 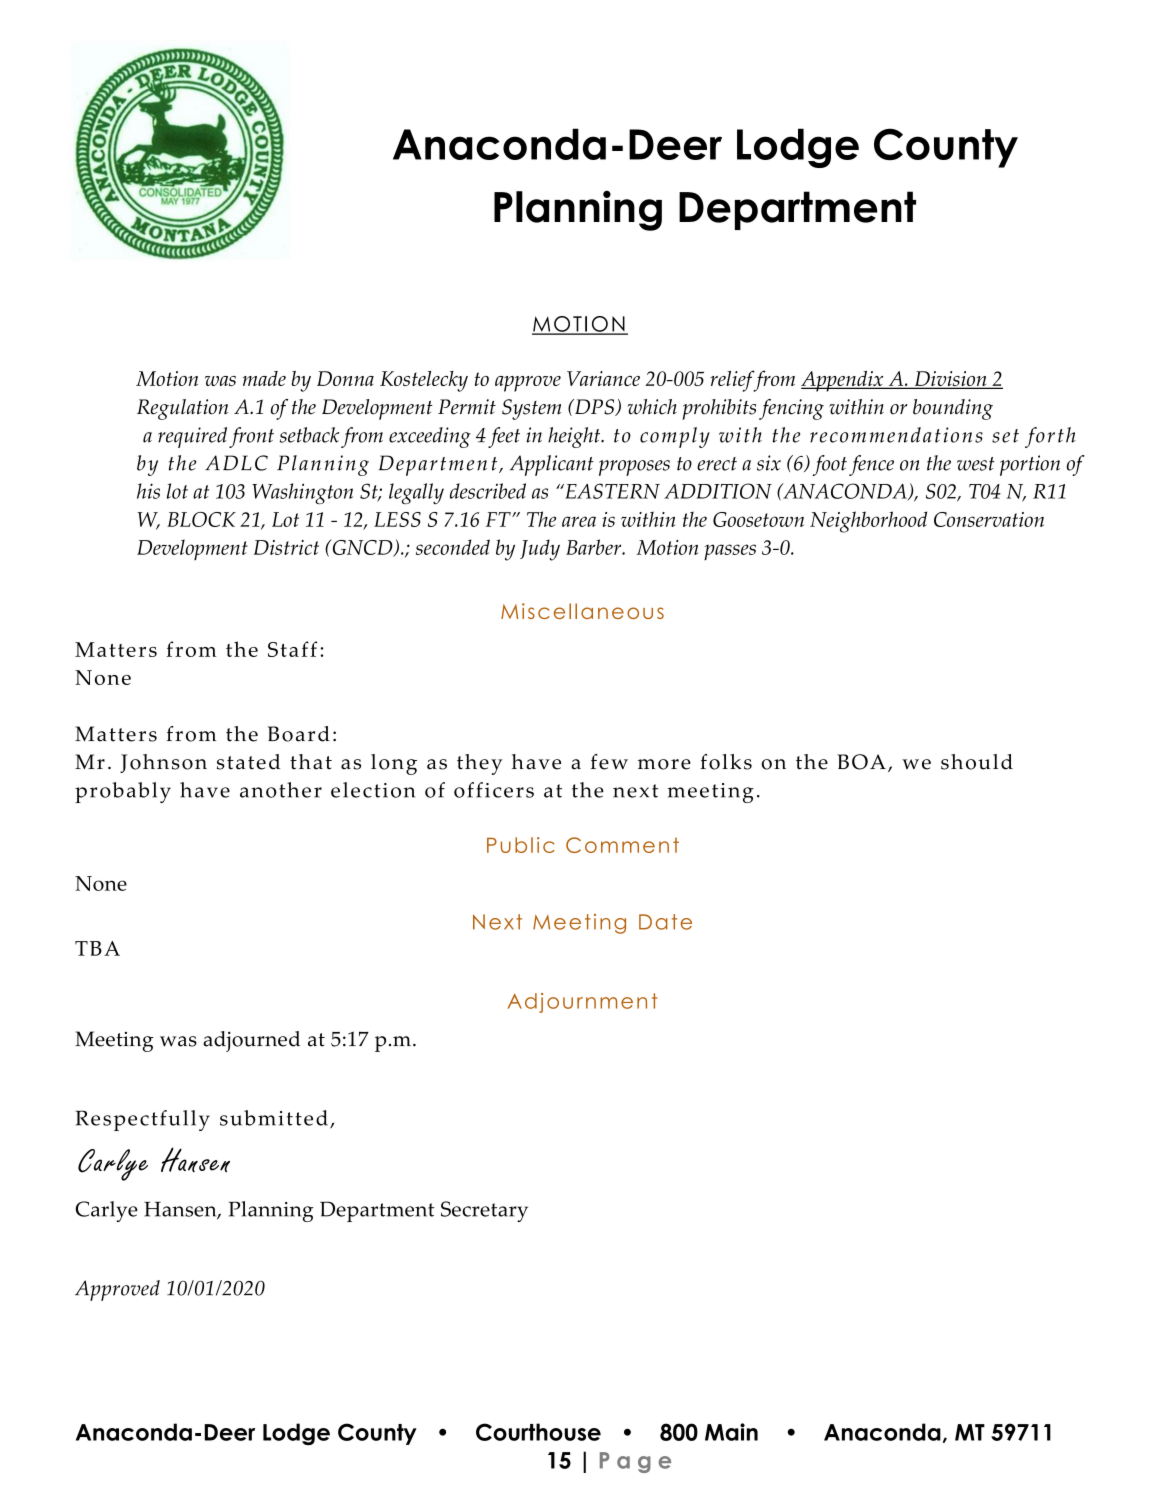 What do you see at coordinates (609, 762) in the screenshot?
I see `few` at bounding box center [609, 762].
